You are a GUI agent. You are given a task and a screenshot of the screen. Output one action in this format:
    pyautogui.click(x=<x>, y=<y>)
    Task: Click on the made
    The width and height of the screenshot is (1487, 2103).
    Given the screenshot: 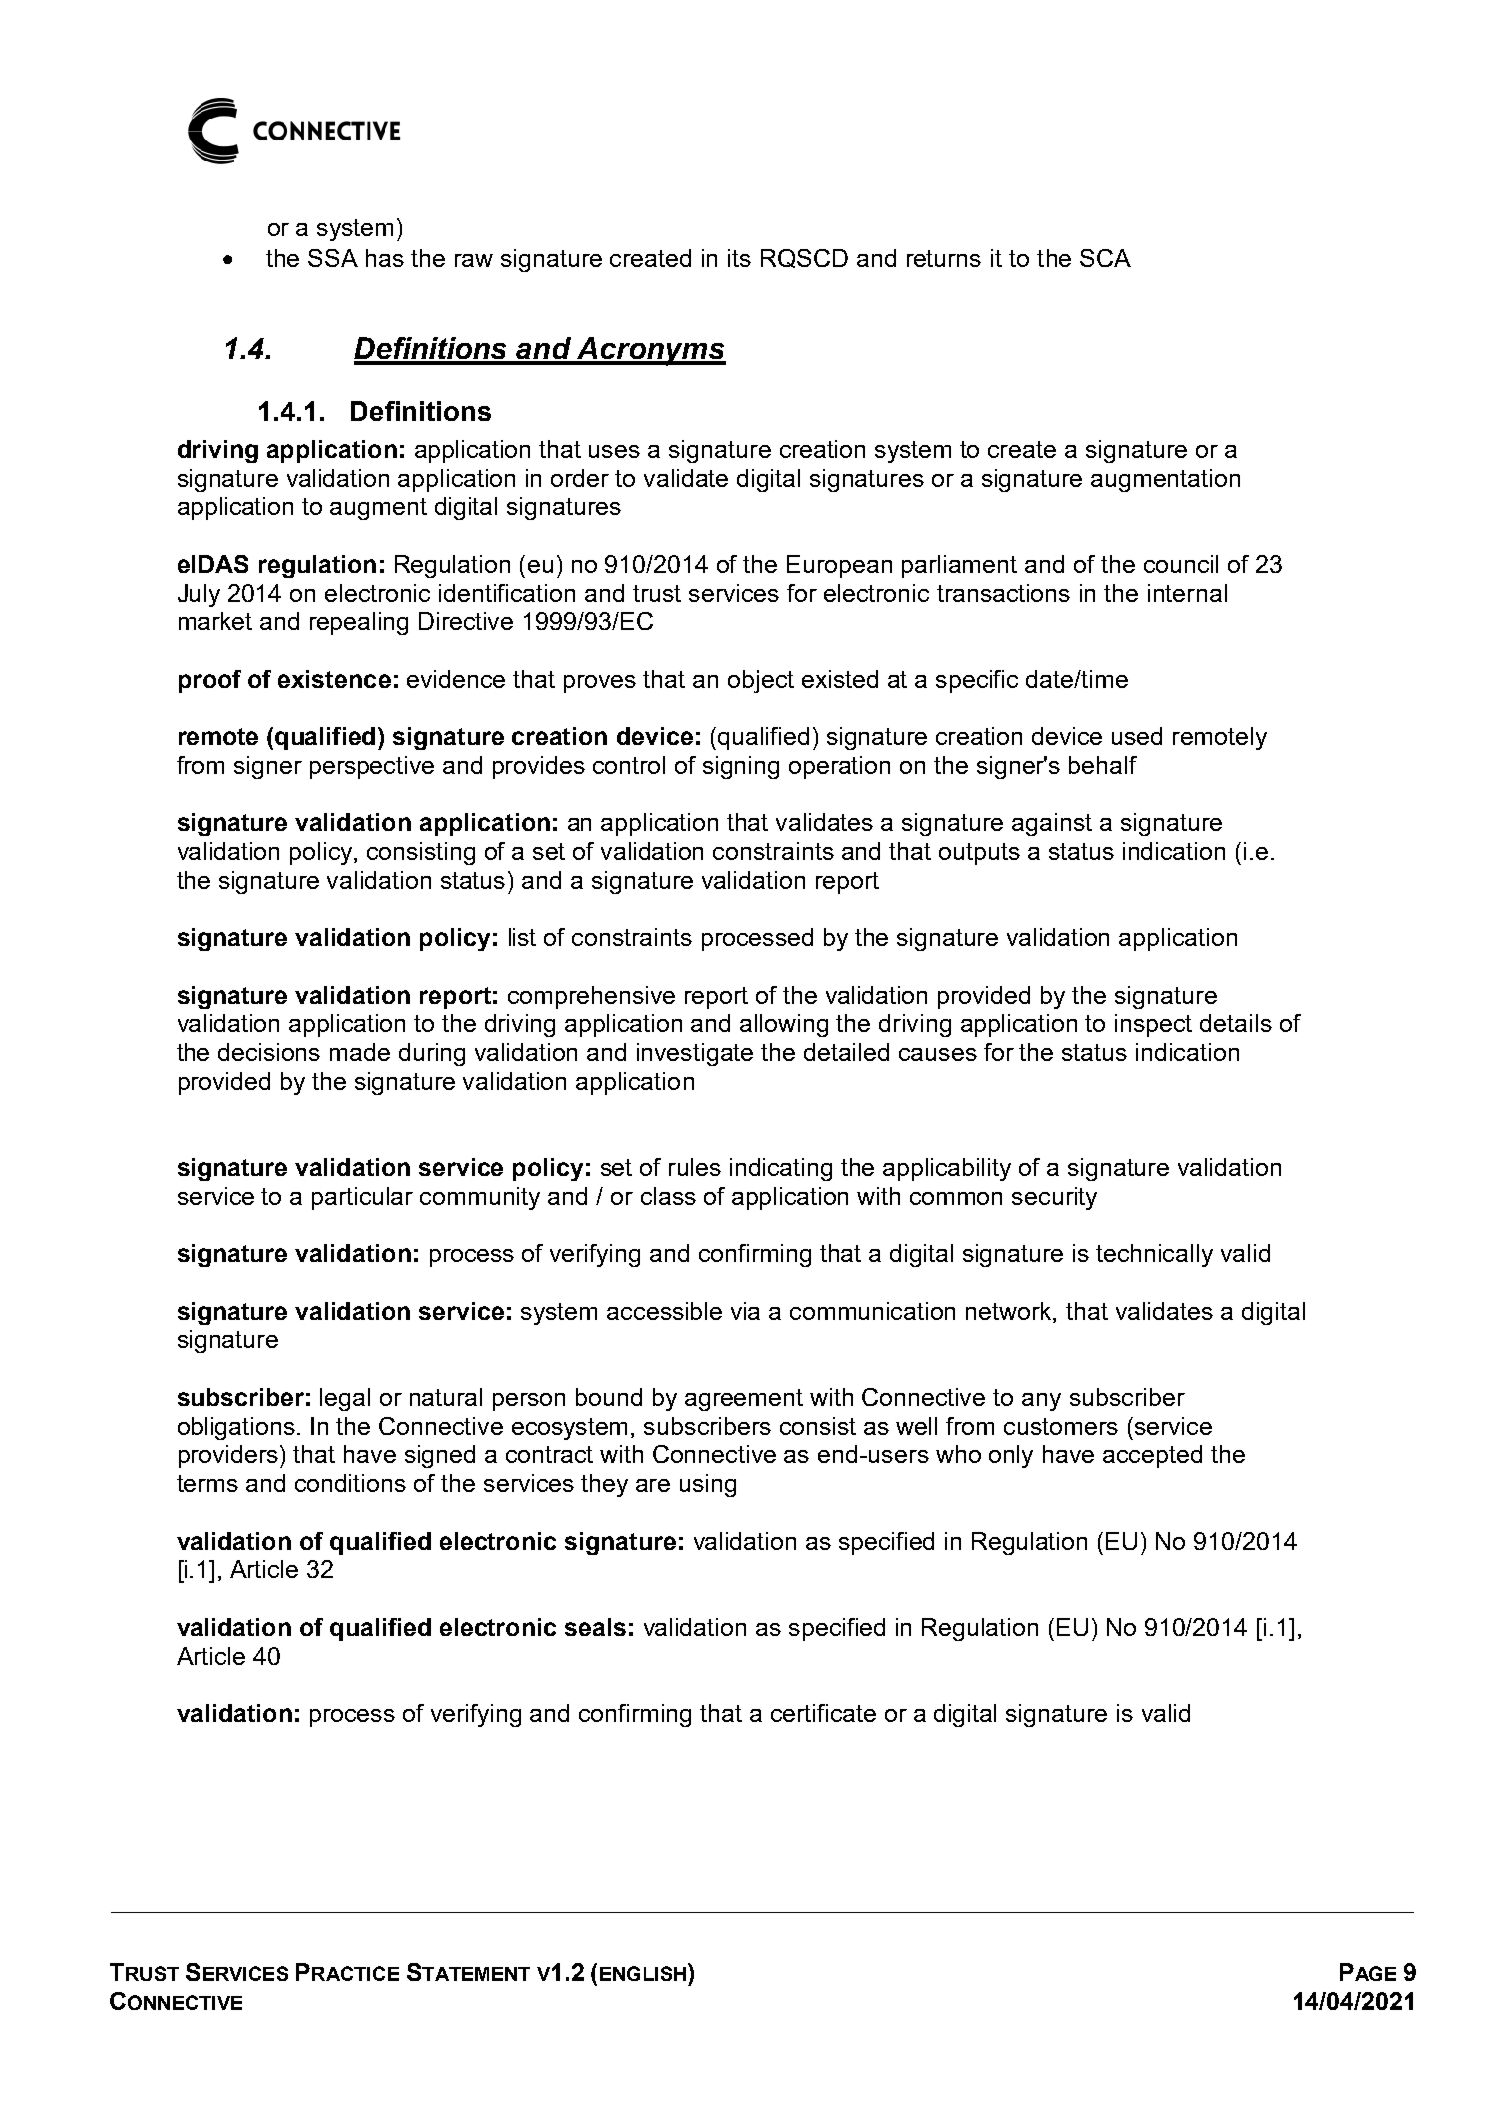 What is the action you would take?
    pyautogui.click(x=360, y=1052)
